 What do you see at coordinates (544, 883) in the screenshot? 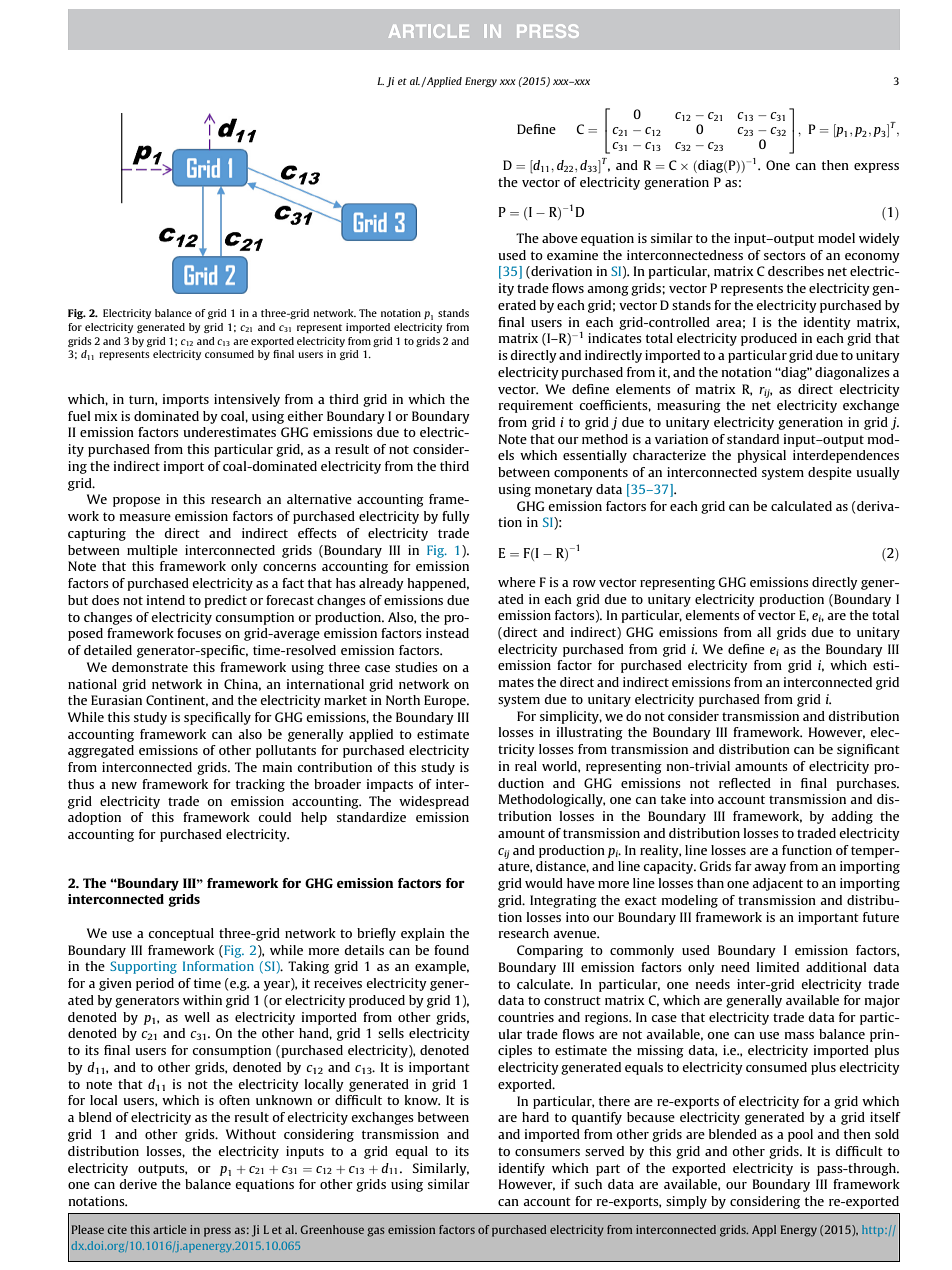
I see `would` at bounding box center [544, 883].
